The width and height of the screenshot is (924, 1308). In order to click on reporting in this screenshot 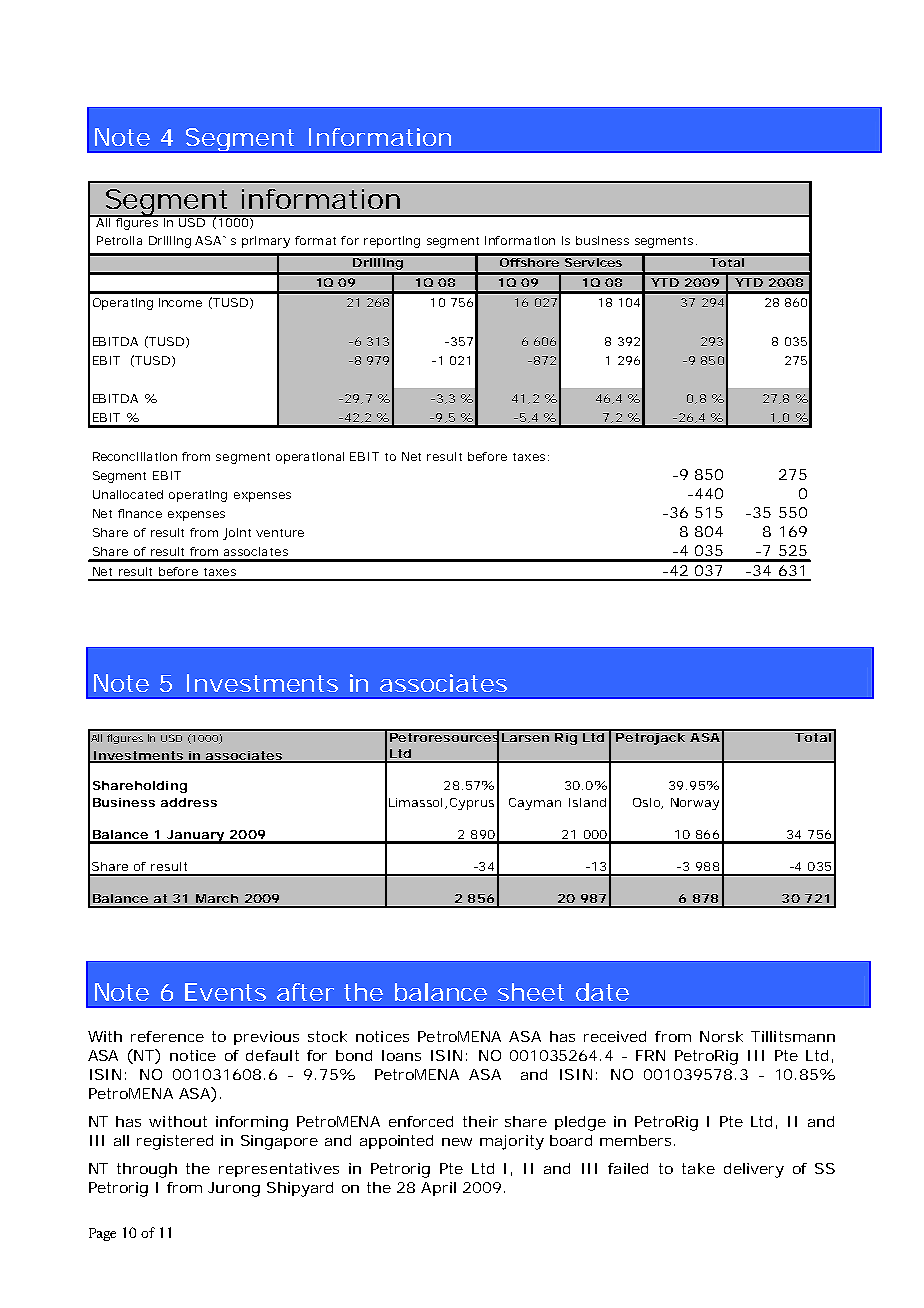, I will do `click(392, 242)`.
